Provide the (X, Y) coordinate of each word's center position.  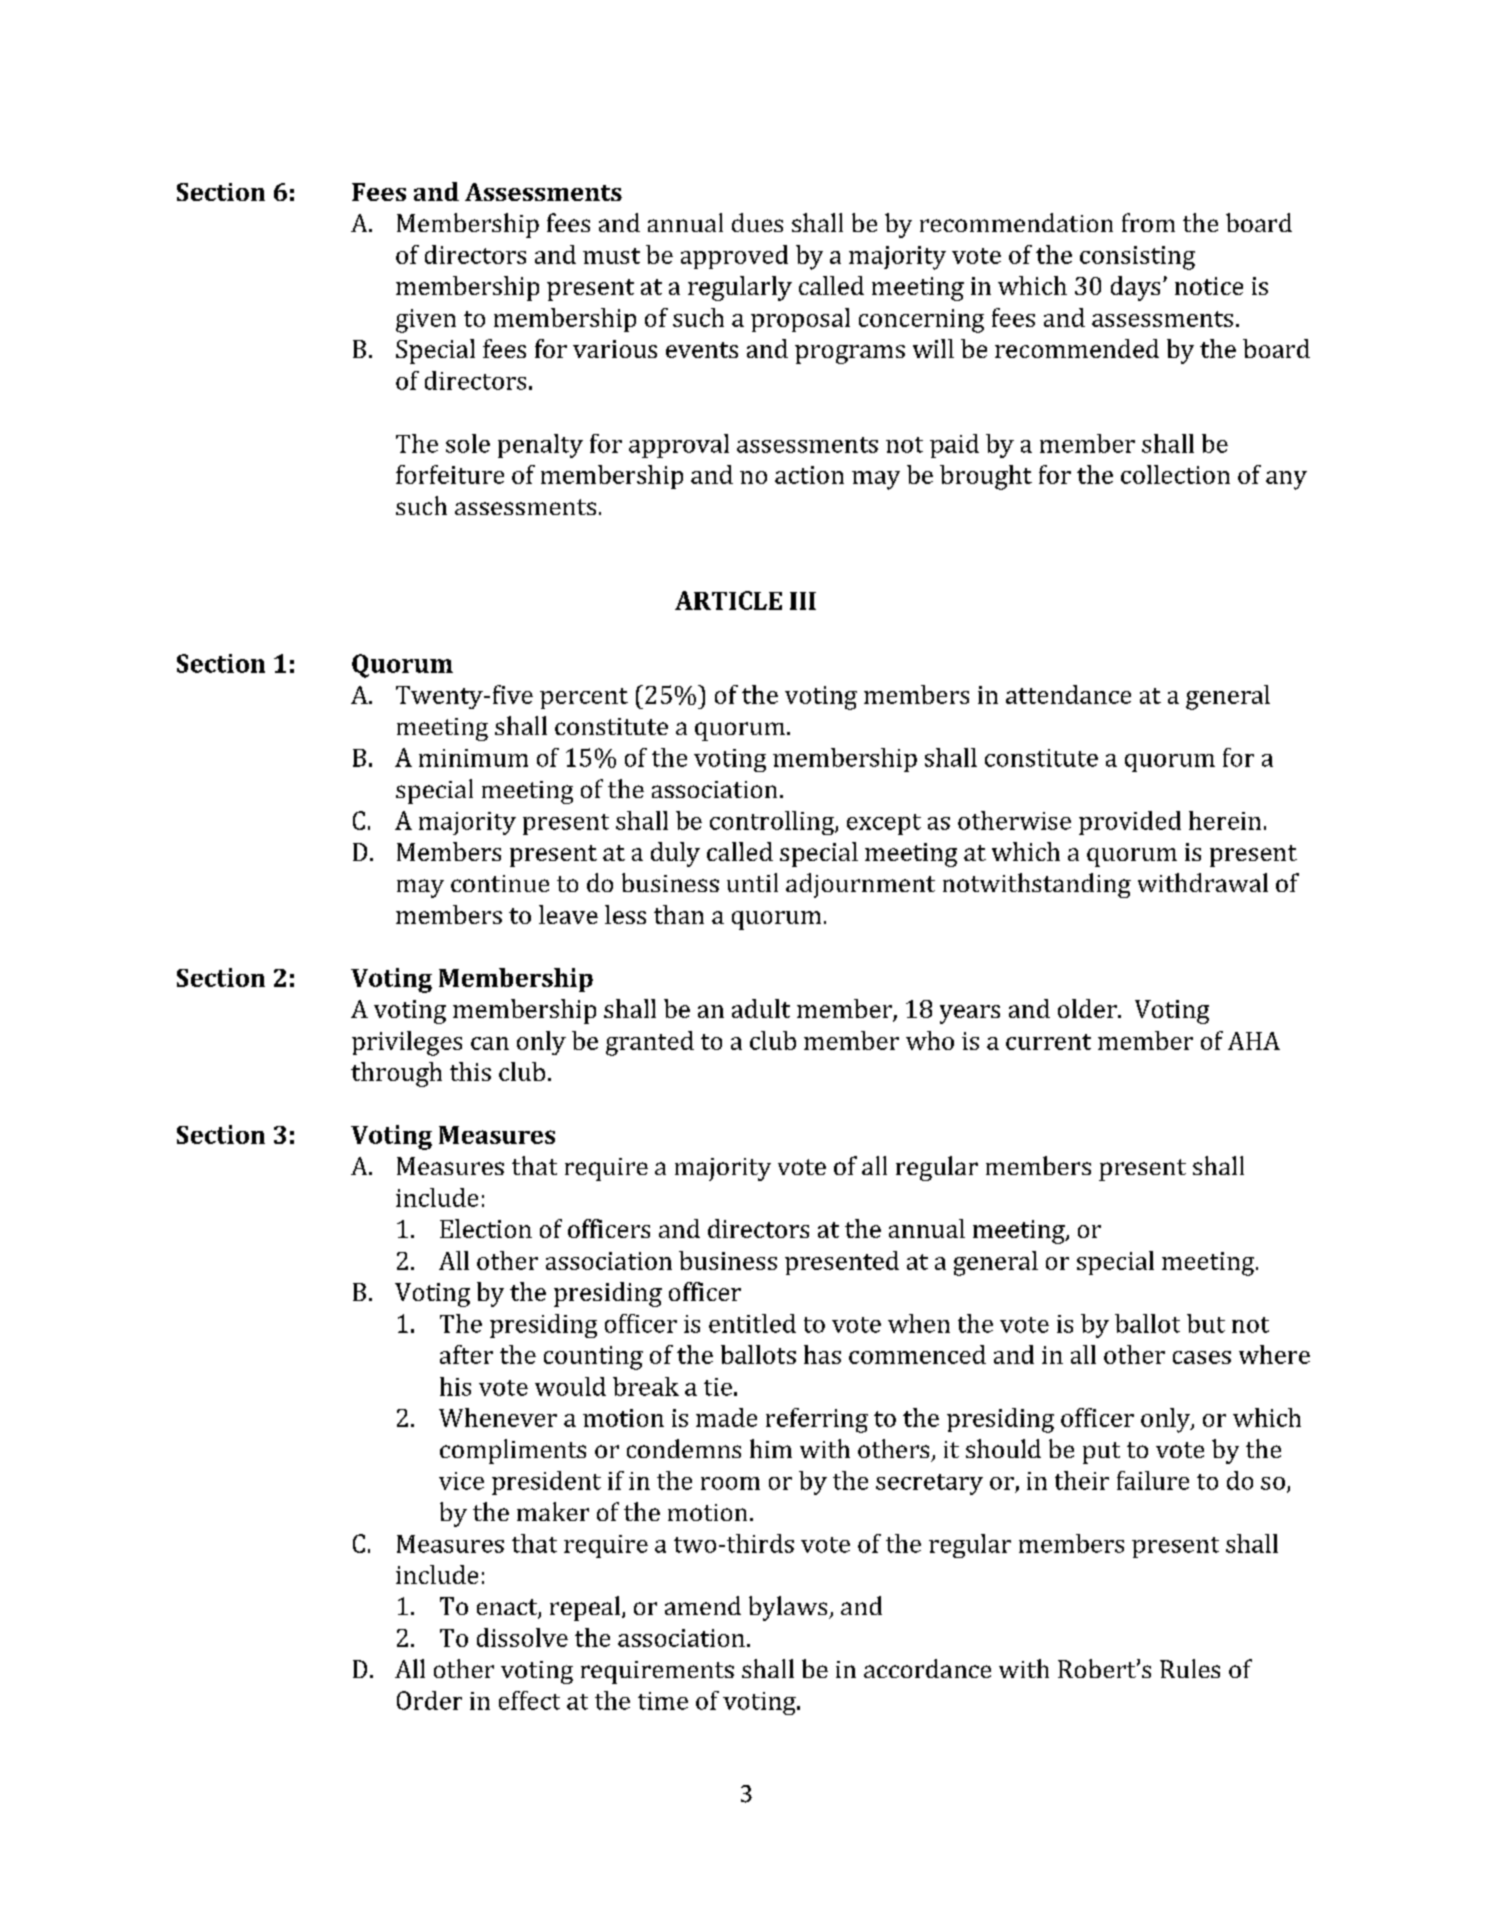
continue (500, 883)
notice (1209, 286)
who (930, 1040)
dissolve (522, 1637)
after (466, 1354)
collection (1175, 474)
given (426, 321)
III (803, 601)
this (470, 1071)
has (822, 1354)
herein (1225, 820)
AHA (1254, 1041)
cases (1202, 1357)
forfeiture (450, 474)
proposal (800, 320)
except (884, 824)
